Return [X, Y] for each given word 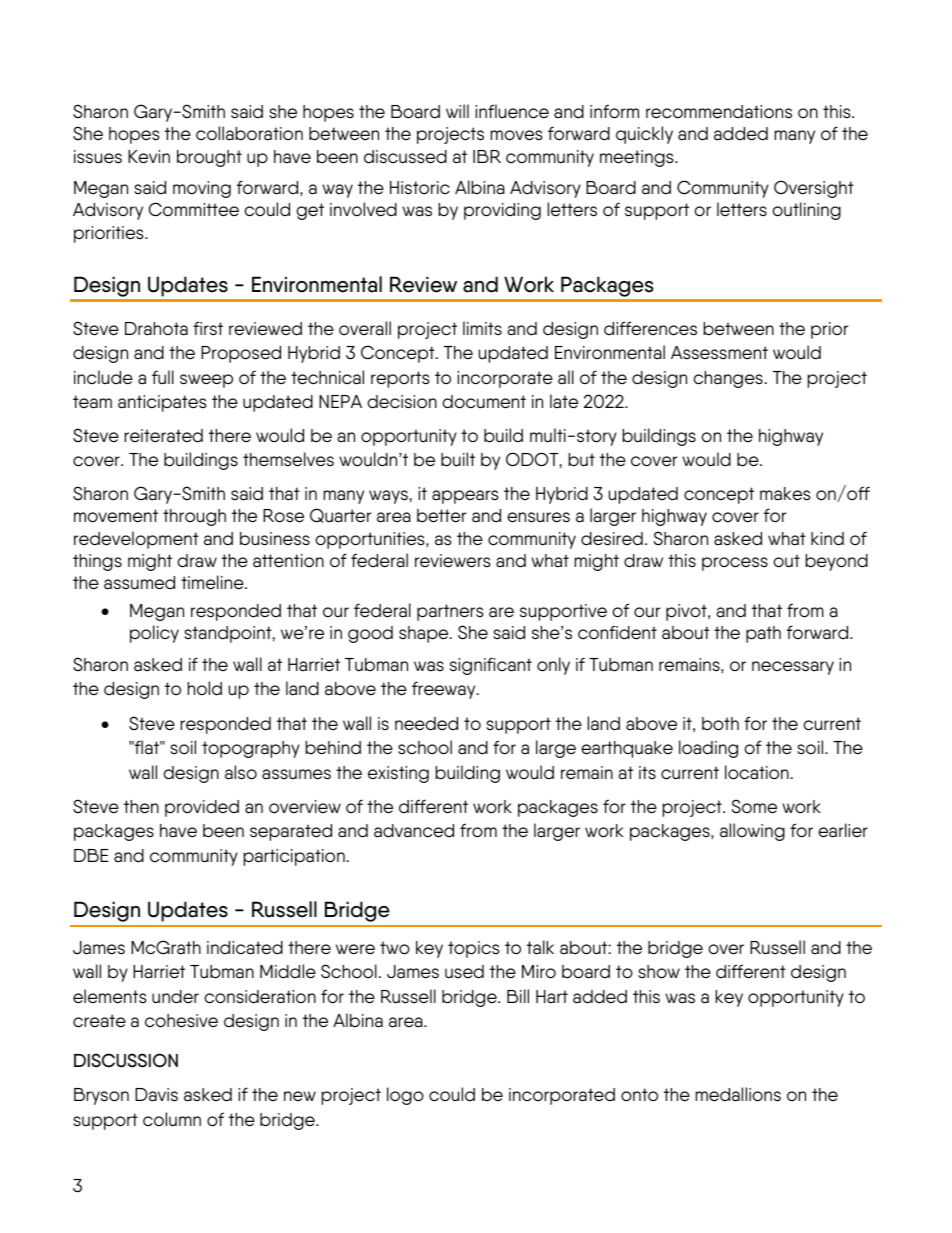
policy [154, 634]
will [457, 111]
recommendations [719, 112]
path [763, 634]
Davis [156, 1095]
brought [209, 158]
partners [450, 612]
